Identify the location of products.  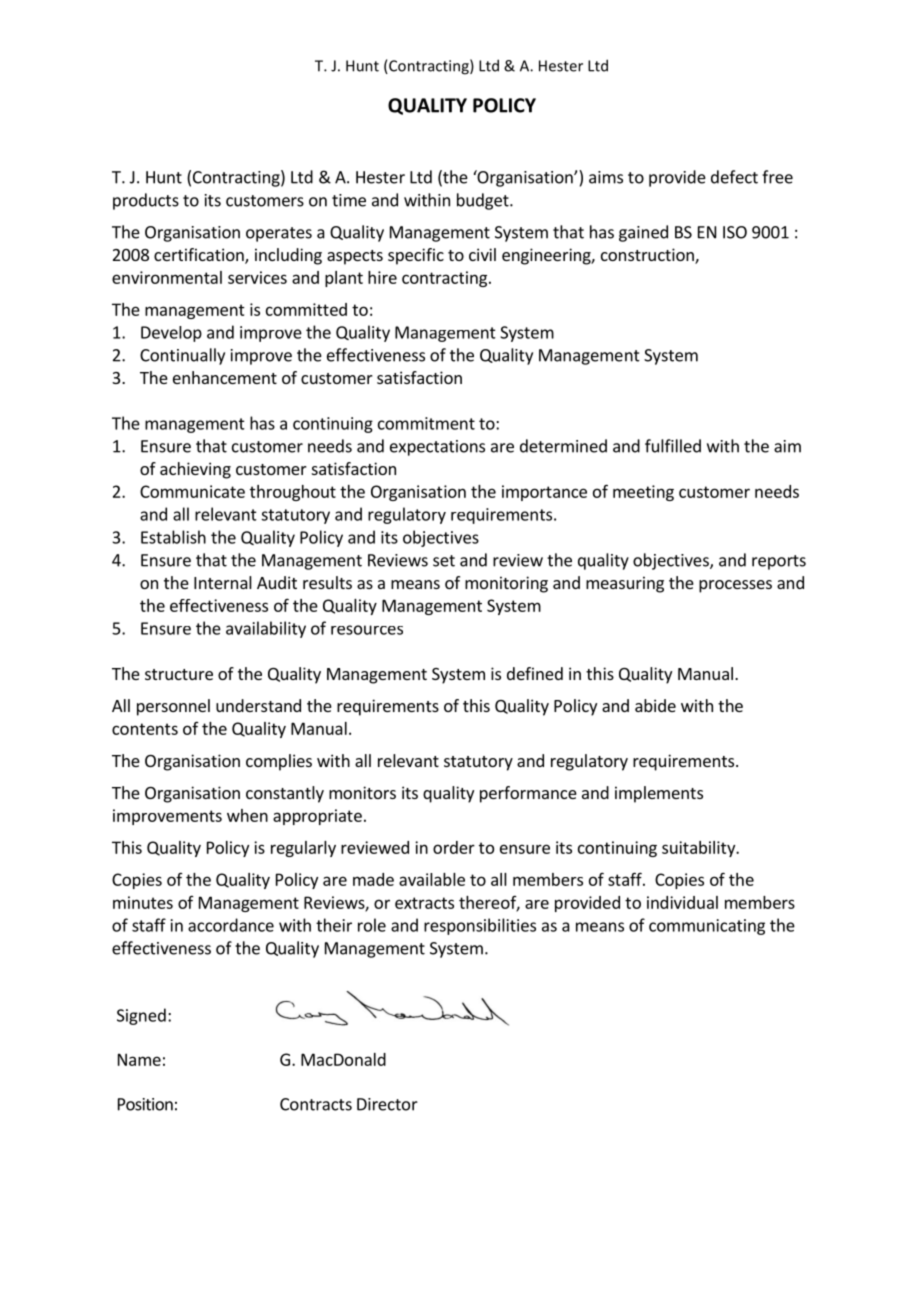
(146, 201).
